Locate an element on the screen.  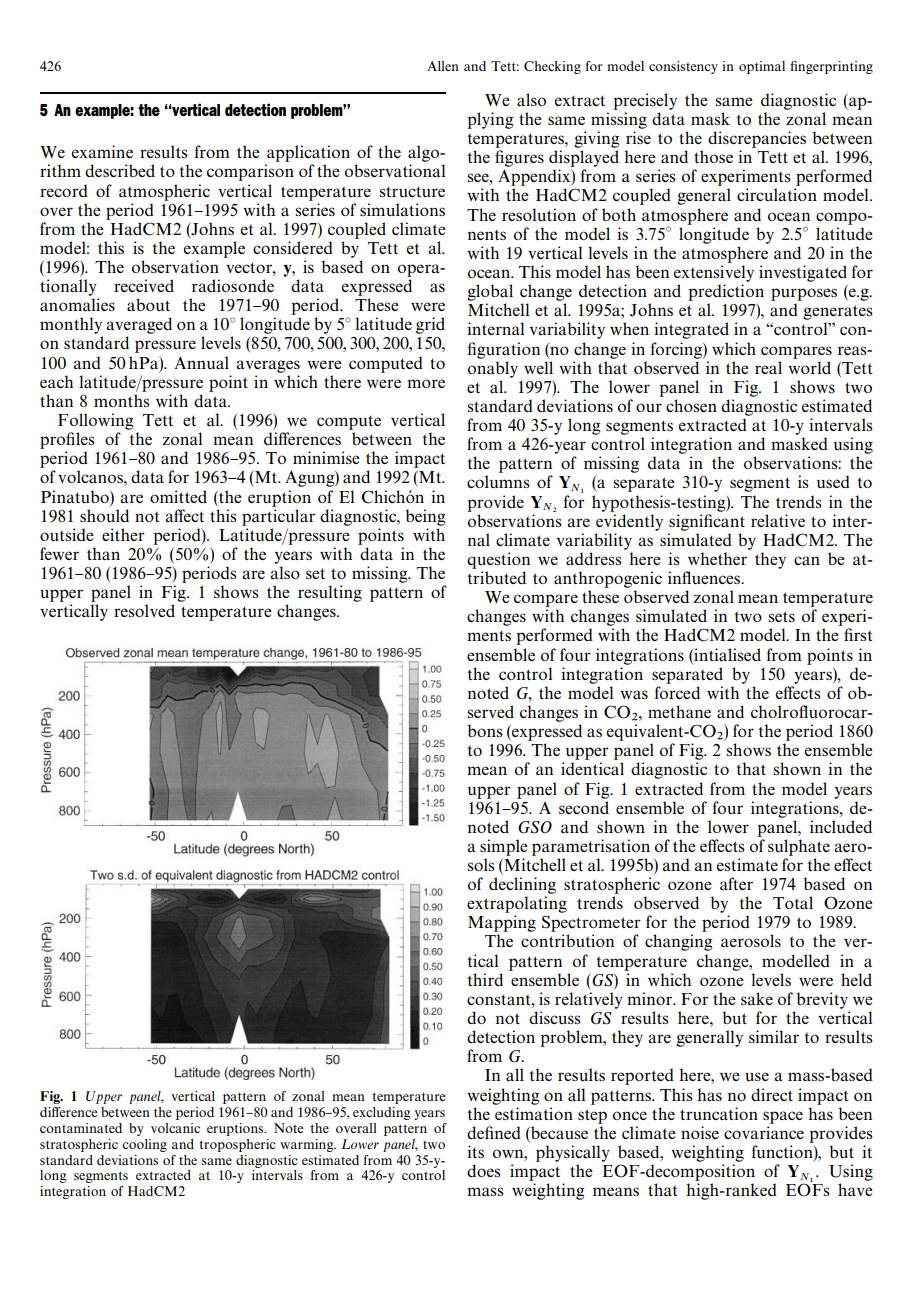
question is located at coordinates (498, 560).
